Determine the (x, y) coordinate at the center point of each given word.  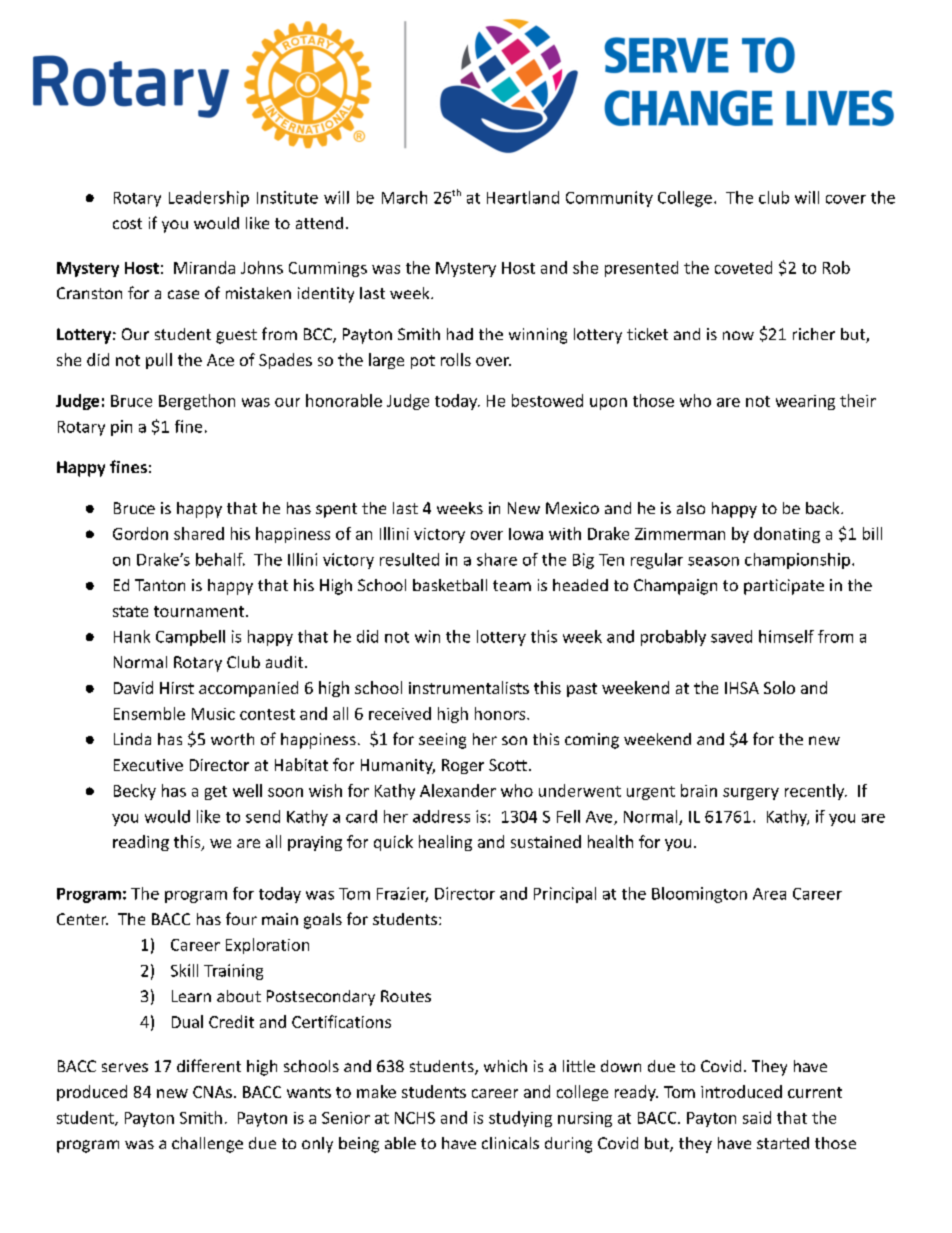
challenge (207, 1145)
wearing (805, 402)
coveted (743, 267)
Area (769, 894)
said (757, 1117)
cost (127, 223)
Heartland (523, 197)
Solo (779, 687)
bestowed (547, 400)
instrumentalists (469, 687)
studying (520, 1119)
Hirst (177, 688)
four (241, 918)
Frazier (402, 894)
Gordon (140, 533)
